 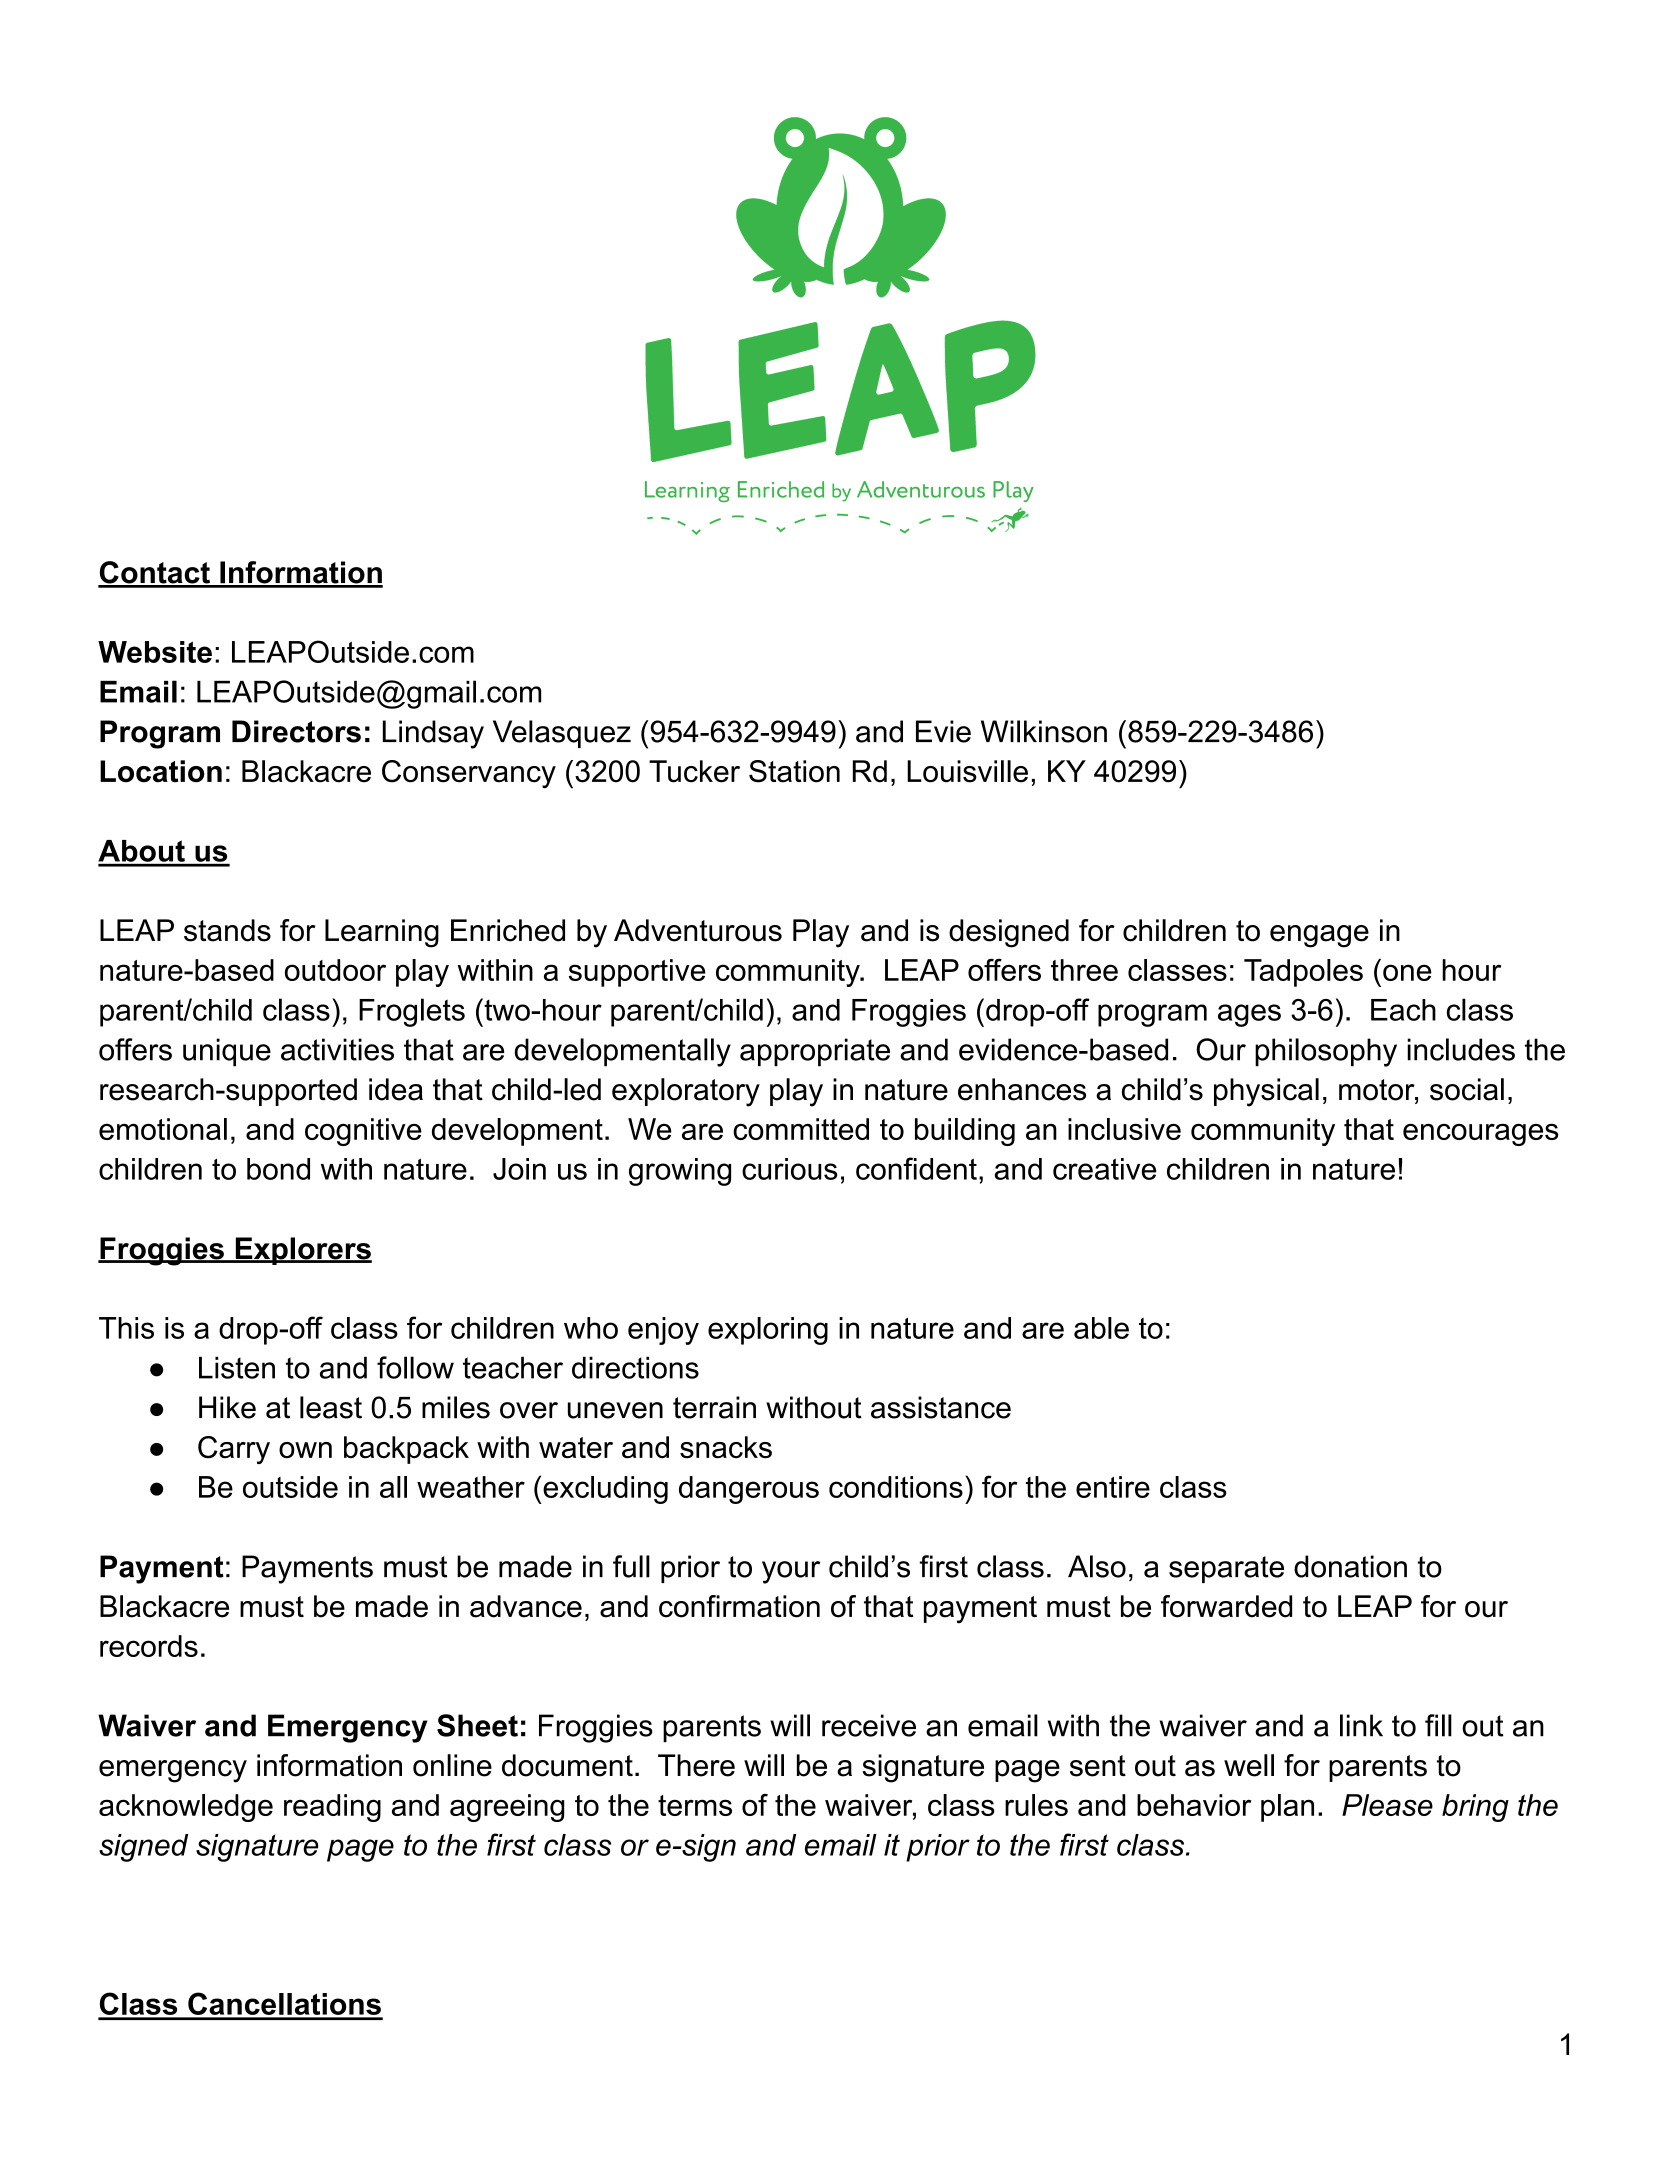 I want to click on Directors, so click(x=296, y=731).
